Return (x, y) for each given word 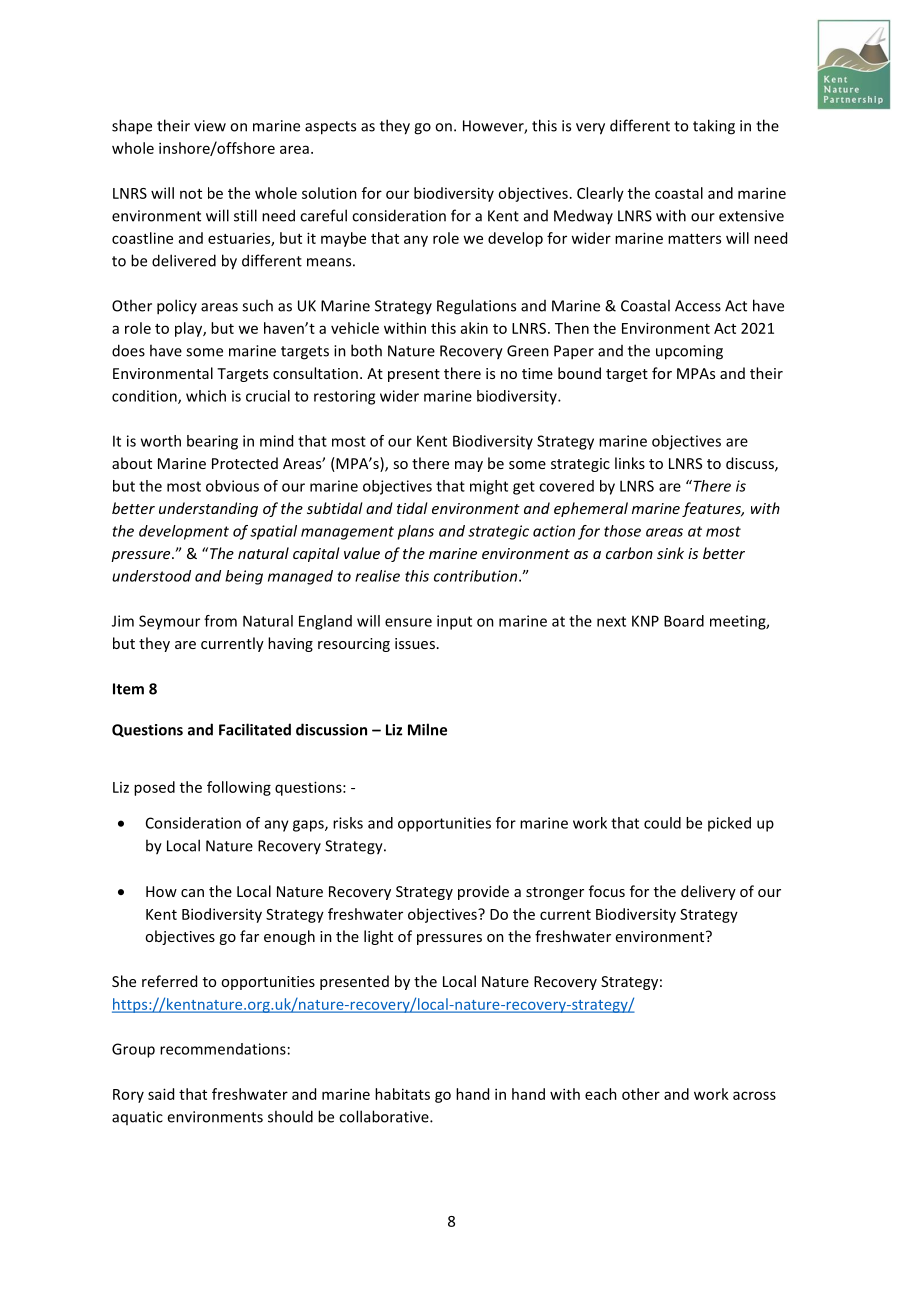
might (489, 487)
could (662, 823)
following (239, 788)
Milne (427, 729)
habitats (402, 1094)
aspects (330, 128)
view (210, 126)
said (161, 1094)
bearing (212, 442)
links (630, 463)
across (754, 1095)
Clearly (600, 194)
